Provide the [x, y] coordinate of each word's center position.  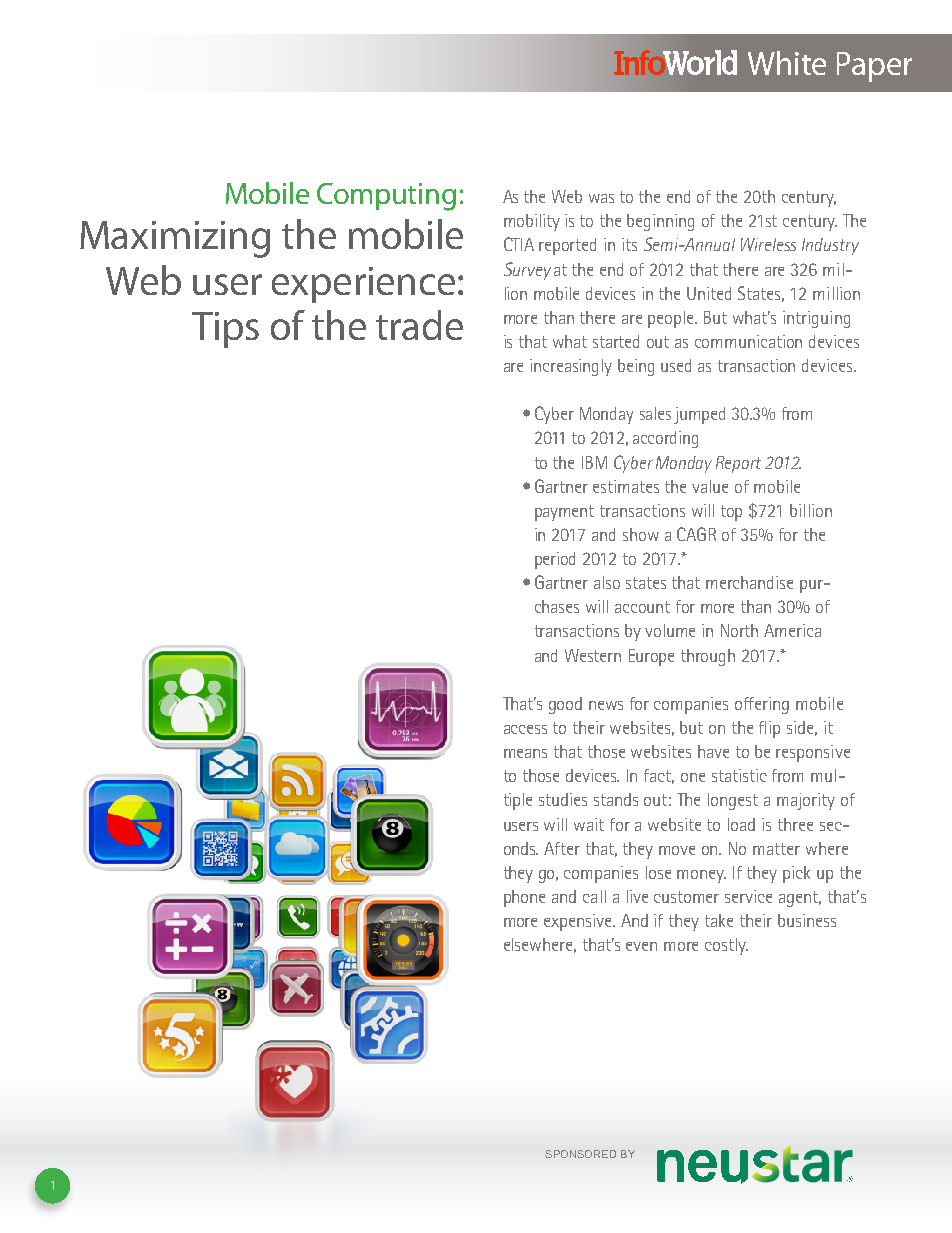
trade [419, 325]
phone [524, 898]
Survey [527, 271]
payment [564, 513]
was [601, 198]
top [731, 513]
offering [762, 705]
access [525, 729]
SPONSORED [580, 1154]
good [565, 705]
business [807, 920]
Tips [225, 330]
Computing [386, 197]
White [787, 63]
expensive [579, 922]
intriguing [816, 319]
